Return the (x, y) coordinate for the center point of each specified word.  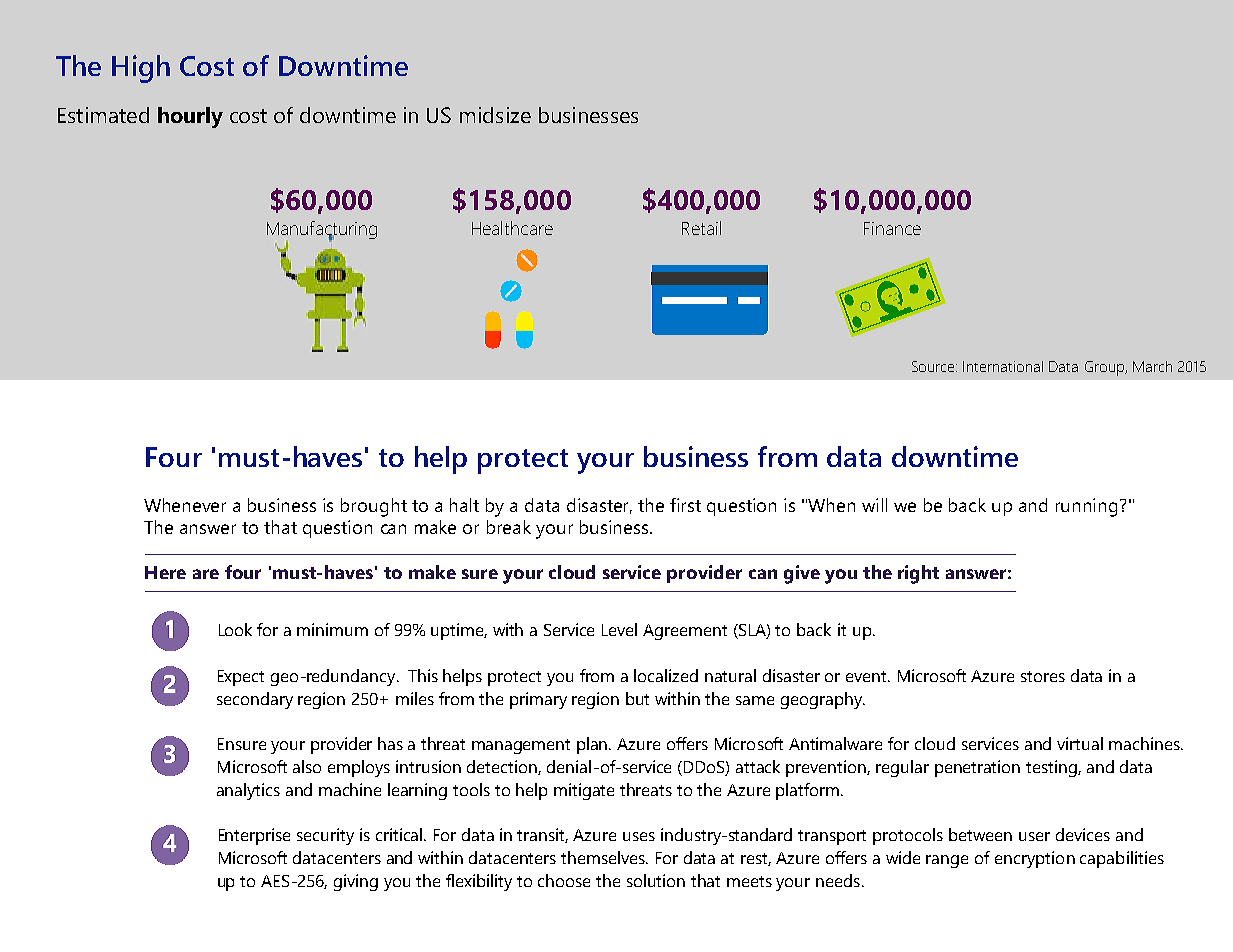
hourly (190, 117)
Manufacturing (322, 231)
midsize (495, 115)
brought (374, 507)
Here (165, 572)
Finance (892, 228)
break (509, 527)
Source (934, 366)
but (637, 698)
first (685, 505)
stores (1043, 676)
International (1003, 366)
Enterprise (254, 836)
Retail (701, 228)
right (918, 574)
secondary (255, 700)
